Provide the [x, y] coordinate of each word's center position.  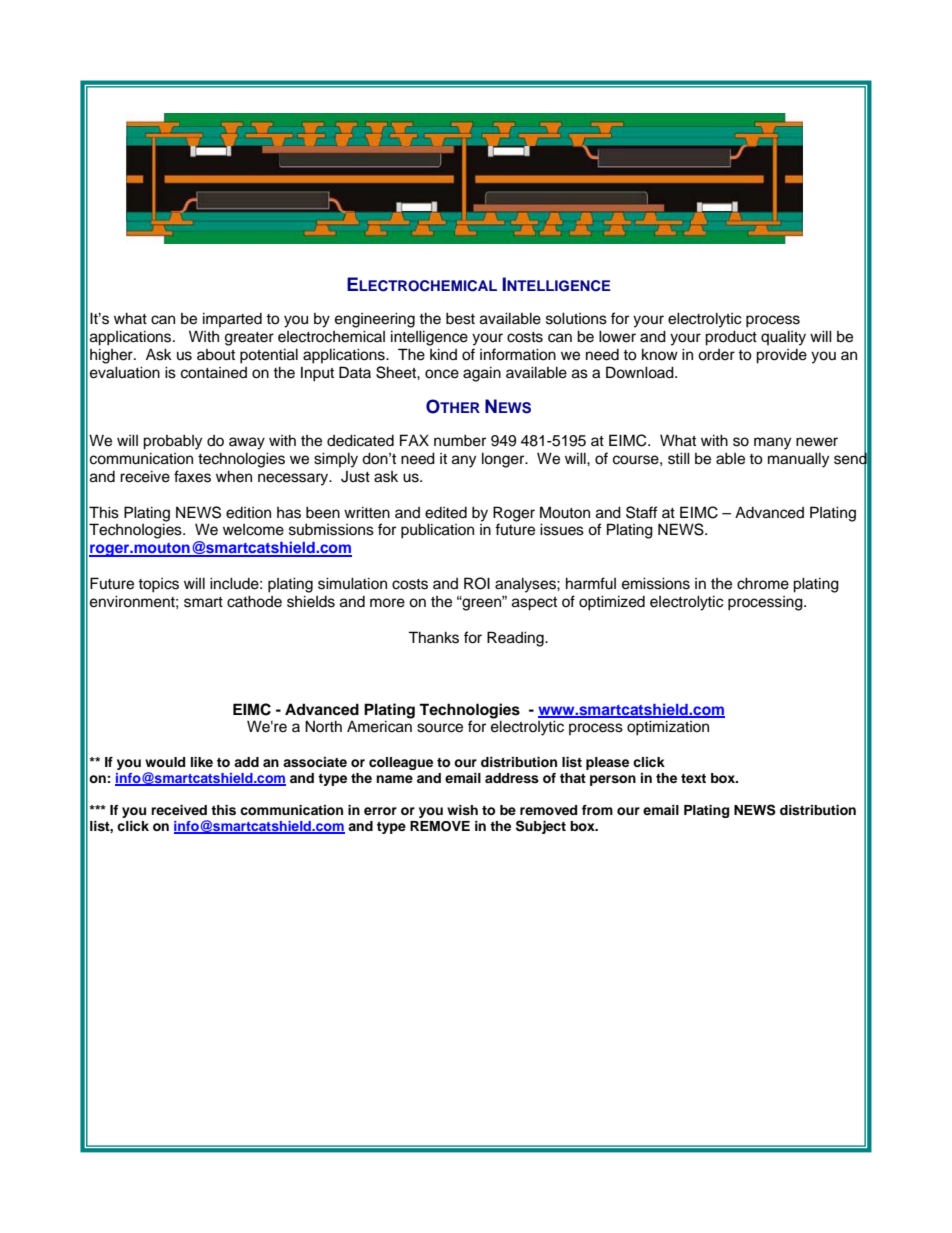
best [460, 318]
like [202, 762]
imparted [232, 319]
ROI [477, 583]
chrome [763, 583]
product [731, 338]
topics [158, 585]
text [693, 778]
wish [462, 810]
